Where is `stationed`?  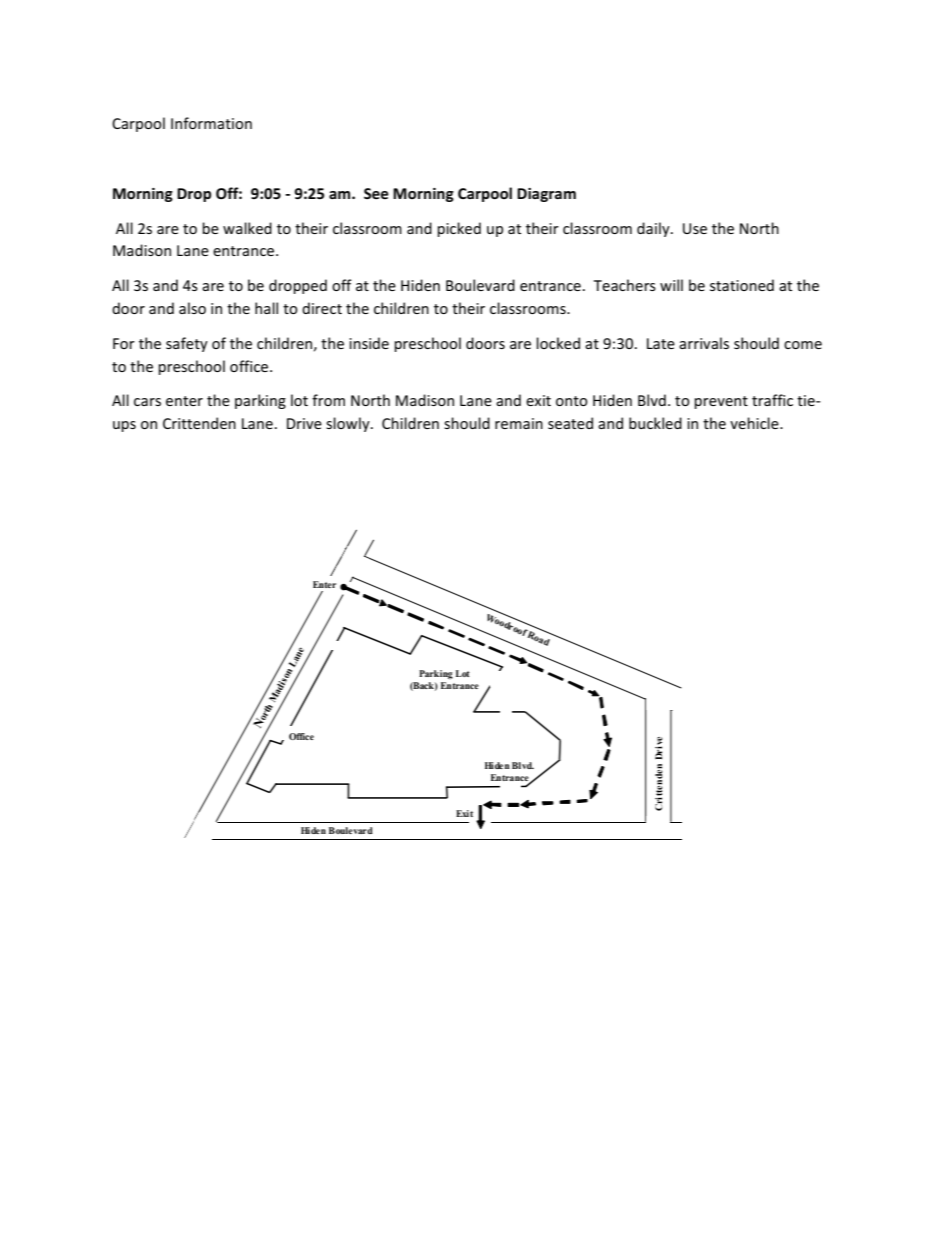
stationed is located at coordinates (742, 285).
